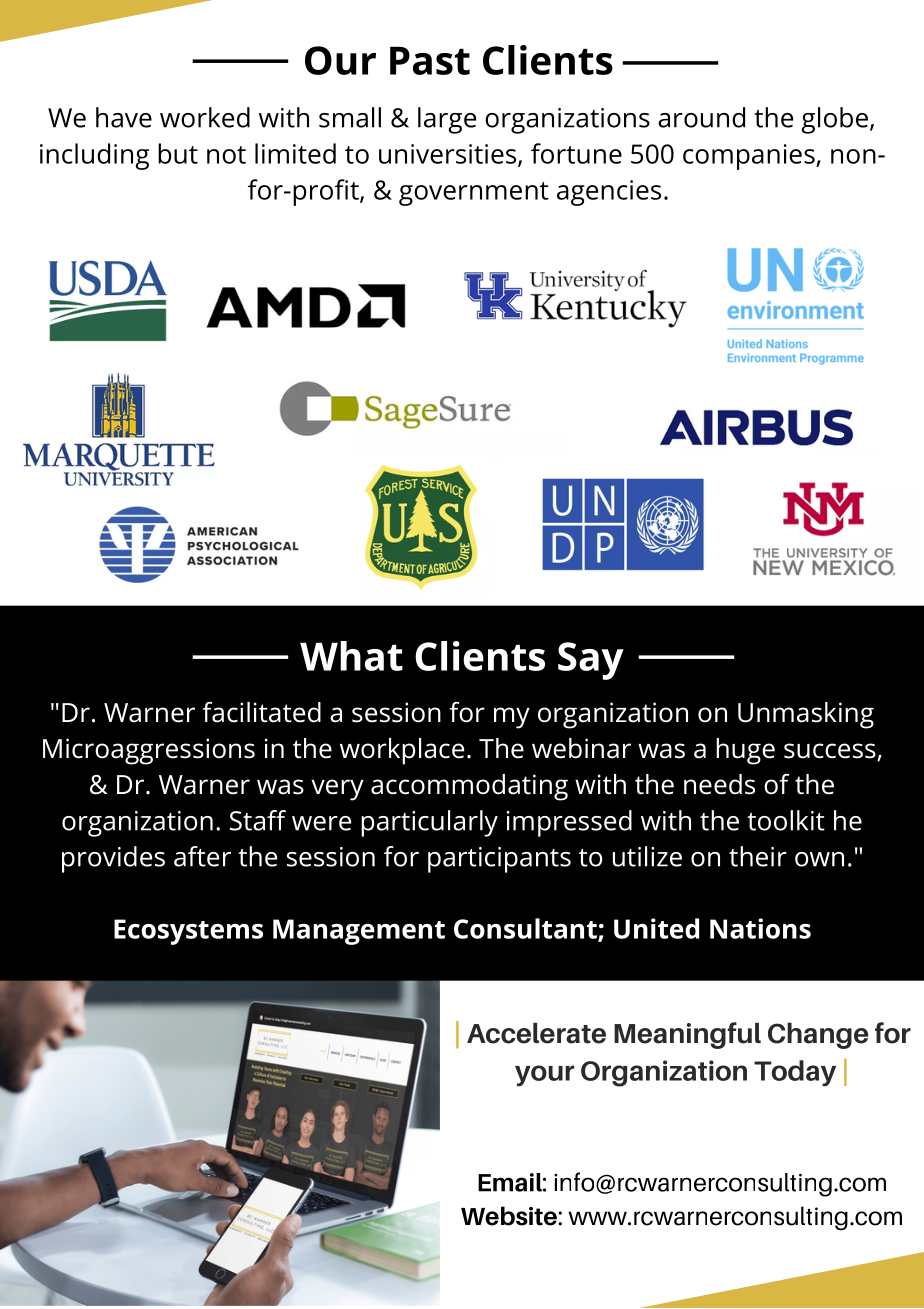 This document has width=924, height=1309. I want to click on large, so click(447, 120).
